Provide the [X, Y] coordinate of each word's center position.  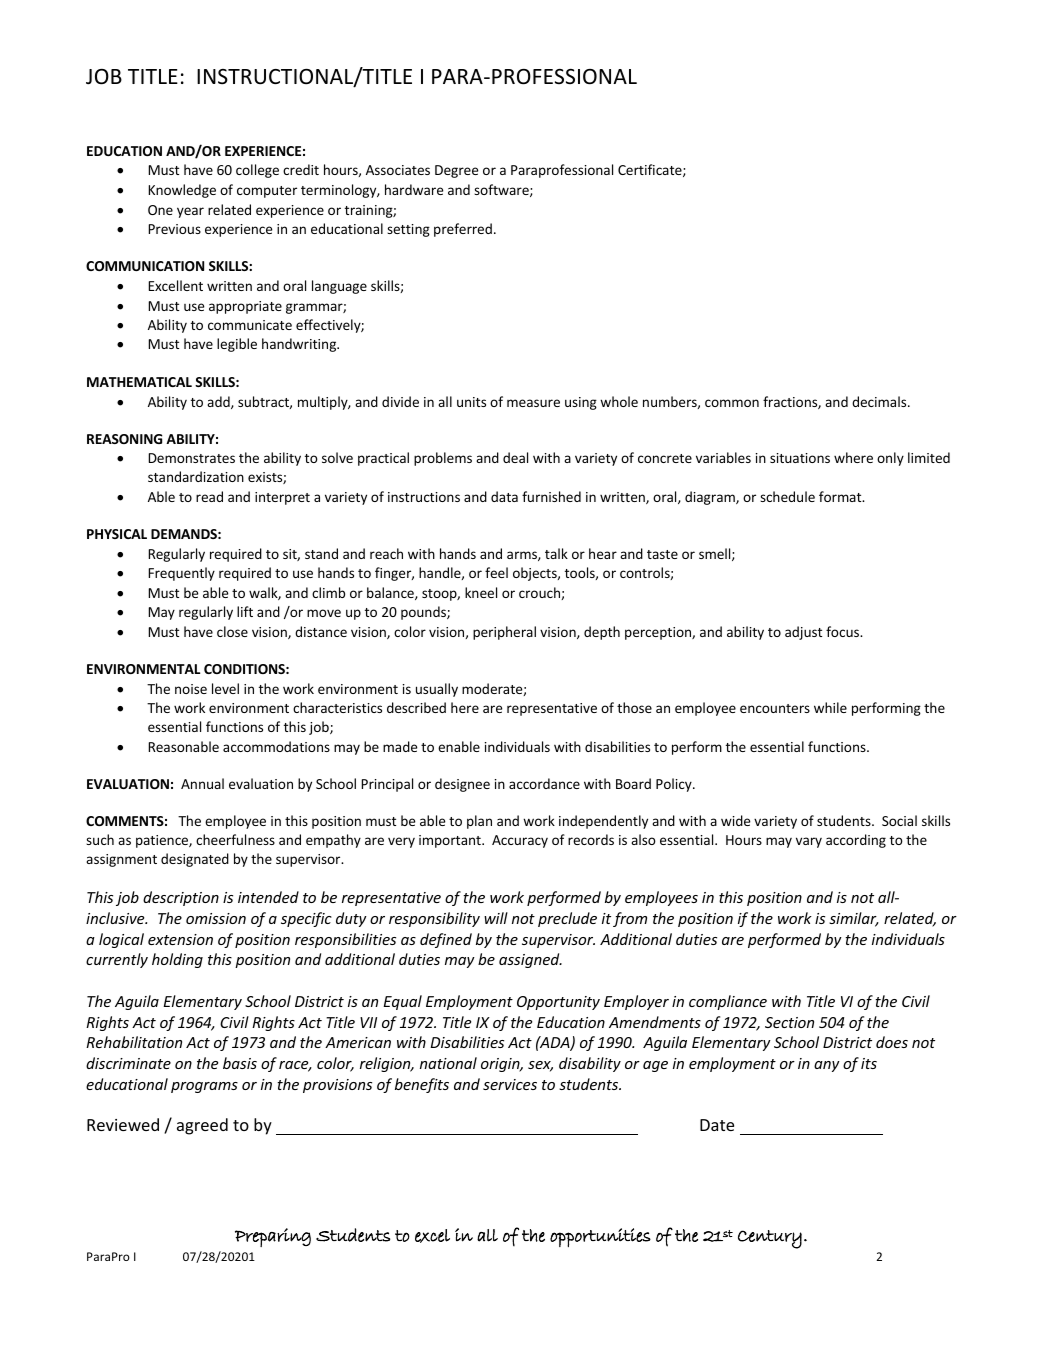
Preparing [273, 1237]
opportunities [600, 1237]
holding [177, 960]
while [830, 707]
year [190, 212]
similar [854, 919]
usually [437, 690]
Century [770, 1239]
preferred [463, 230]
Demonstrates [191, 458]
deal [515, 457]
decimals [880, 401]
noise [191, 689]
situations [800, 458]
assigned [530, 960]
